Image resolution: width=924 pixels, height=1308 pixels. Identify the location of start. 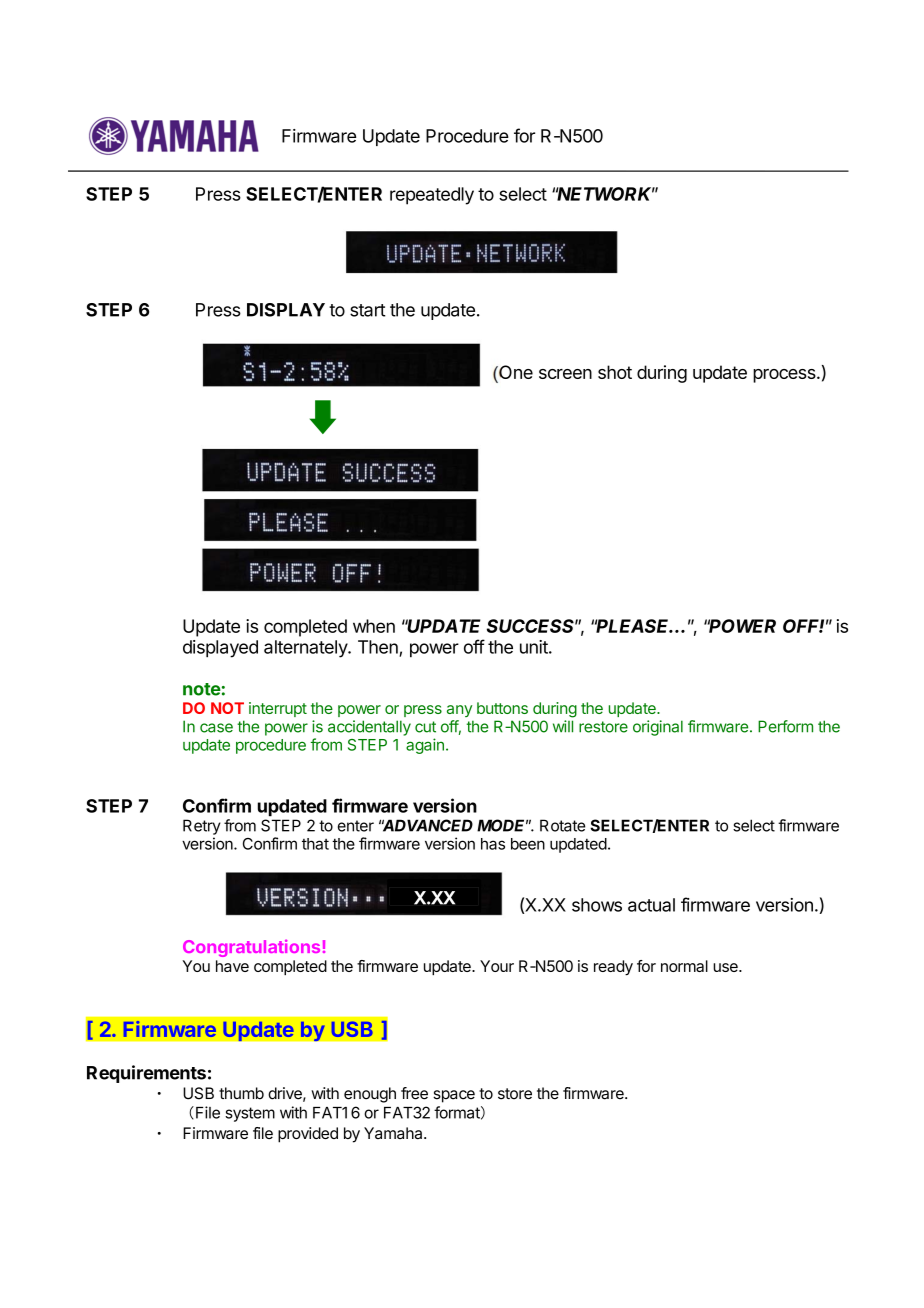
(368, 310).
